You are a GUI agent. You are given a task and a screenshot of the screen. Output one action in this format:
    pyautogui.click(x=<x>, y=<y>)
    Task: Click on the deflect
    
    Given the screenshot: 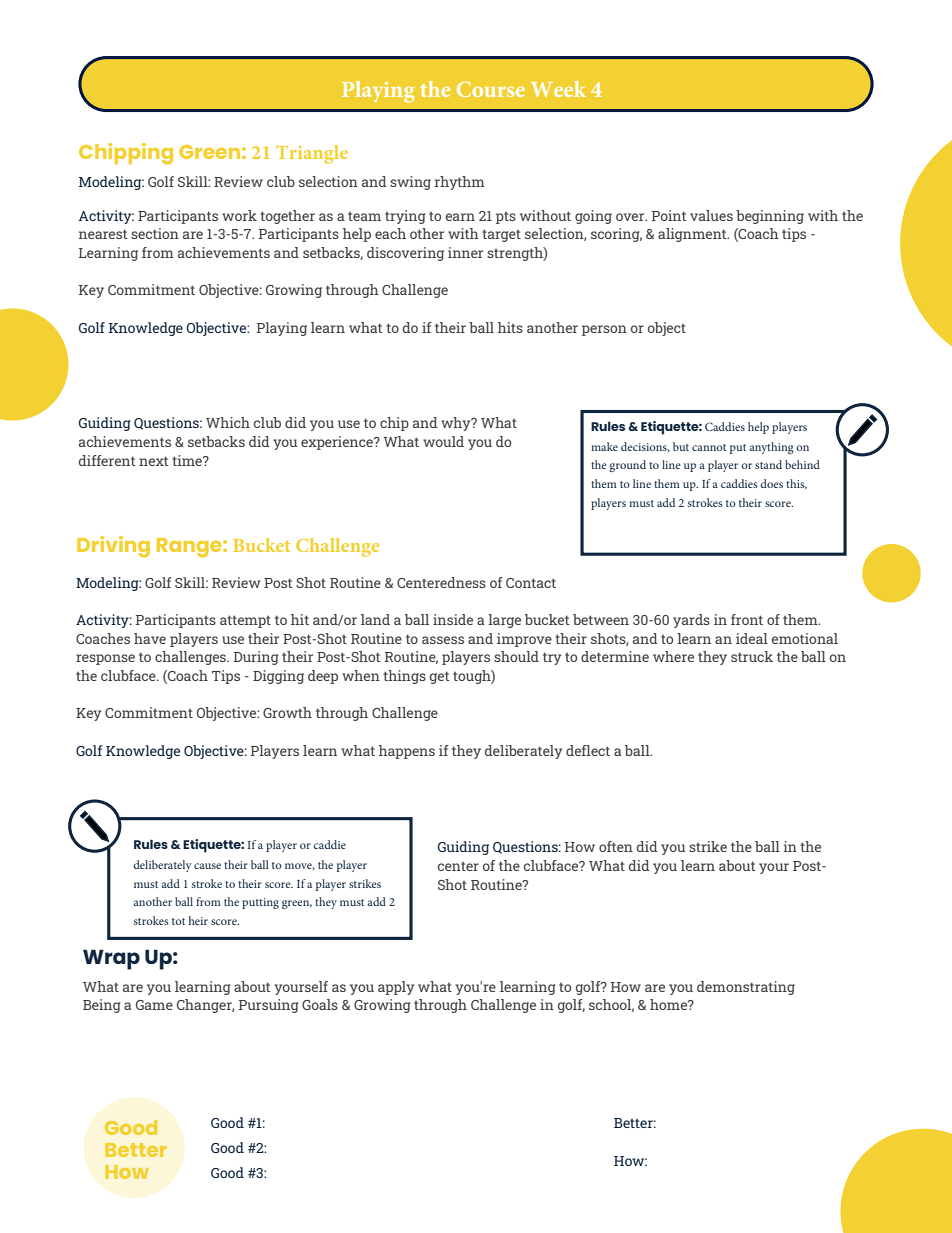 What is the action you would take?
    pyautogui.click(x=588, y=750)
